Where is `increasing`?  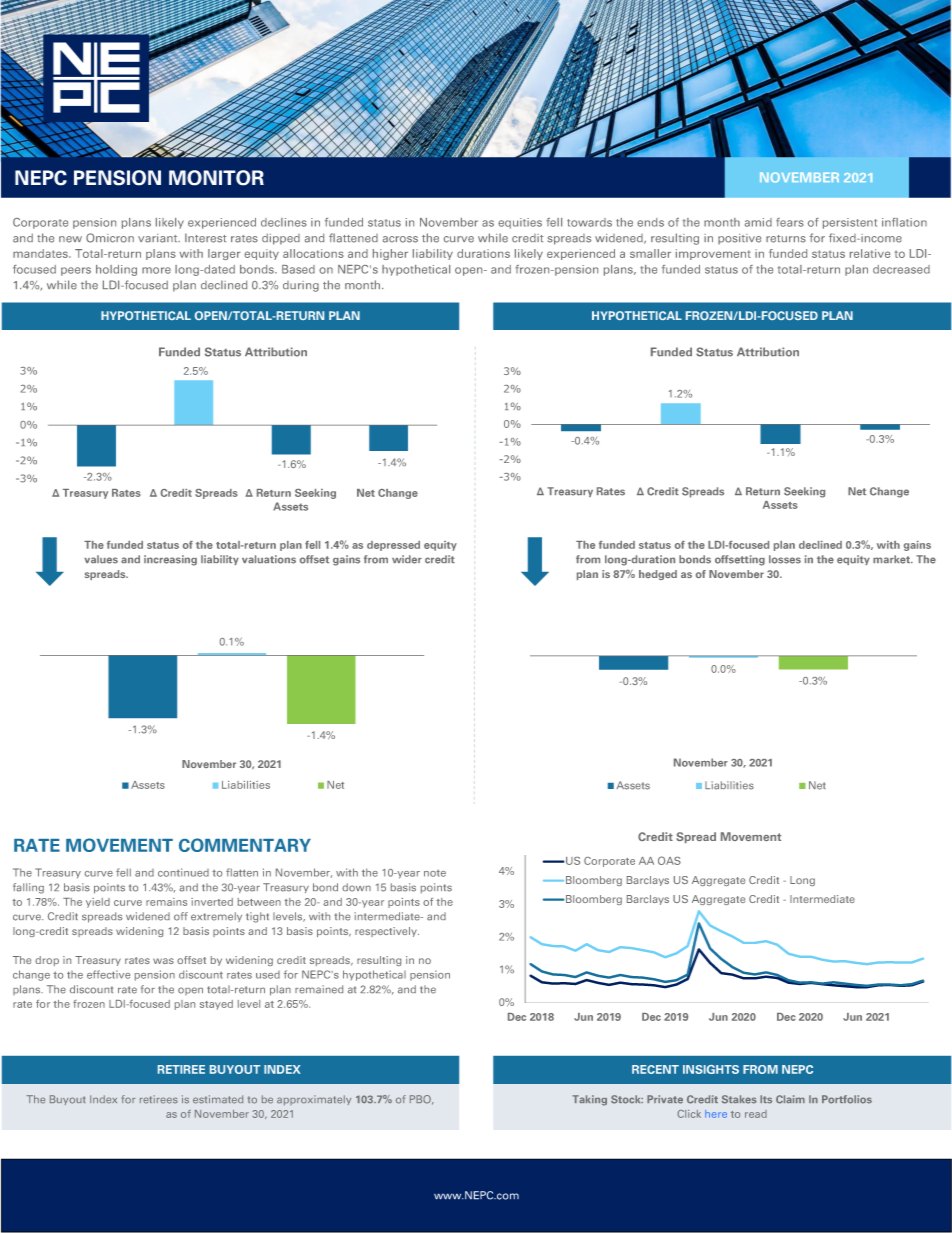 increasing is located at coordinates (170, 560).
